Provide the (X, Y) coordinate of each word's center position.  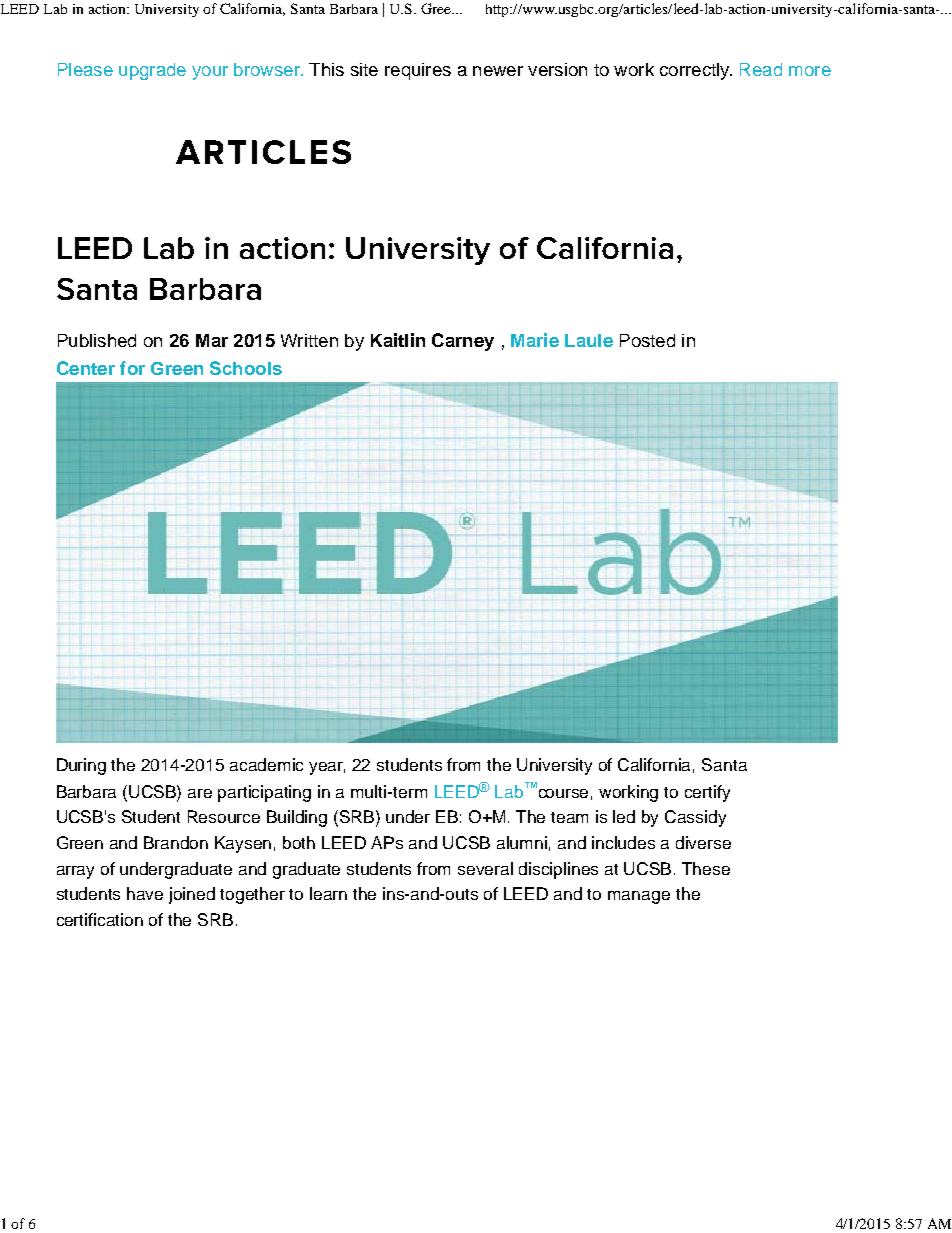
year (327, 768)
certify (707, 793)
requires (418, 71)
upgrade (152, 71)
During (81, 766)
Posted (647, 340)
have (145, 893)
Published (97, 340)
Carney (463, 342)
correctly (696, 71)
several (485, 868)
